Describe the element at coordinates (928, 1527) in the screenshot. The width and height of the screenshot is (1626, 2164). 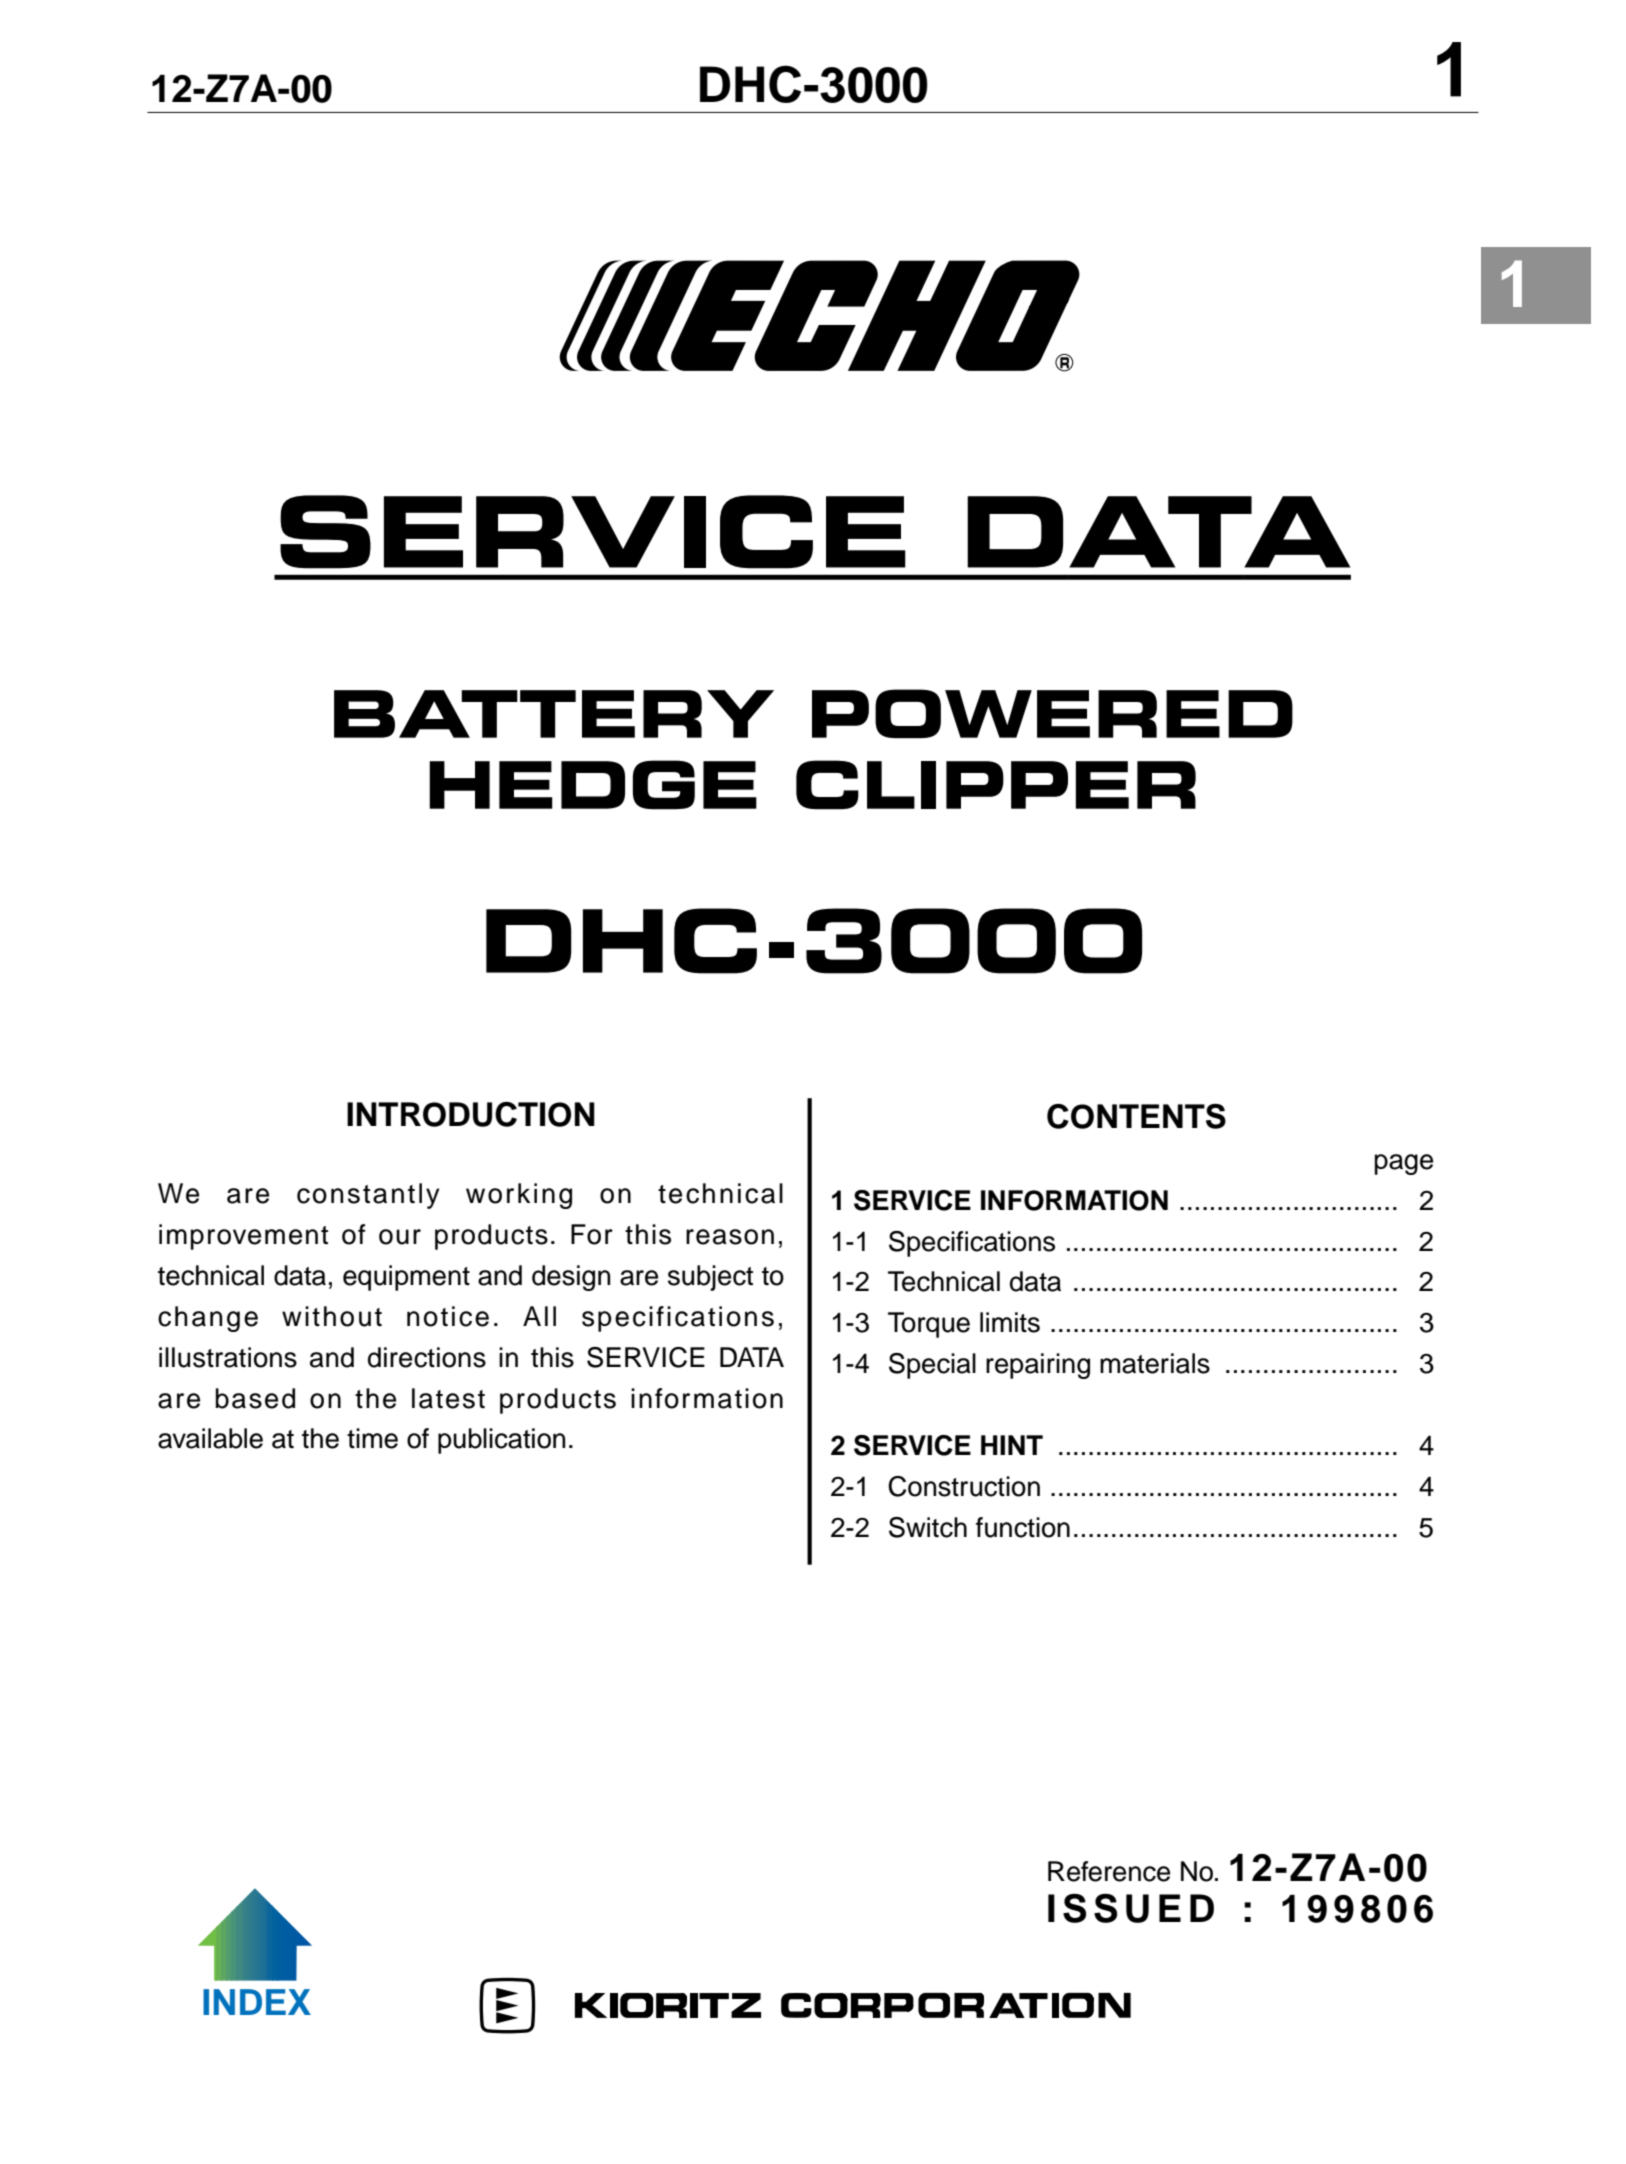
I see `Switch` at that location.
